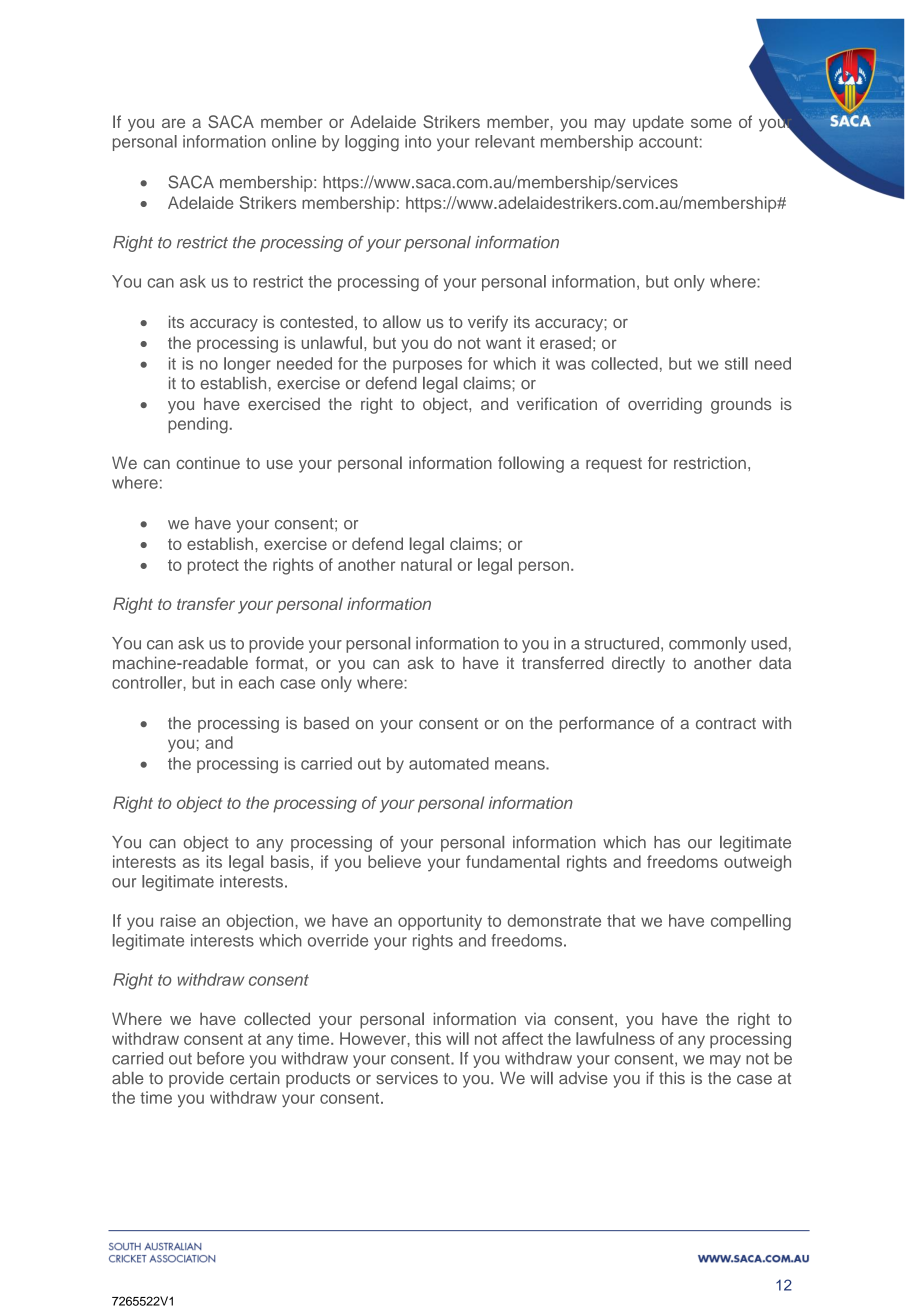 Image resolution: width=924 pixels, height=1308 pixels. Describe the element at coordinates (522, 1038) in the screenshot. I see `affect` at that location.
